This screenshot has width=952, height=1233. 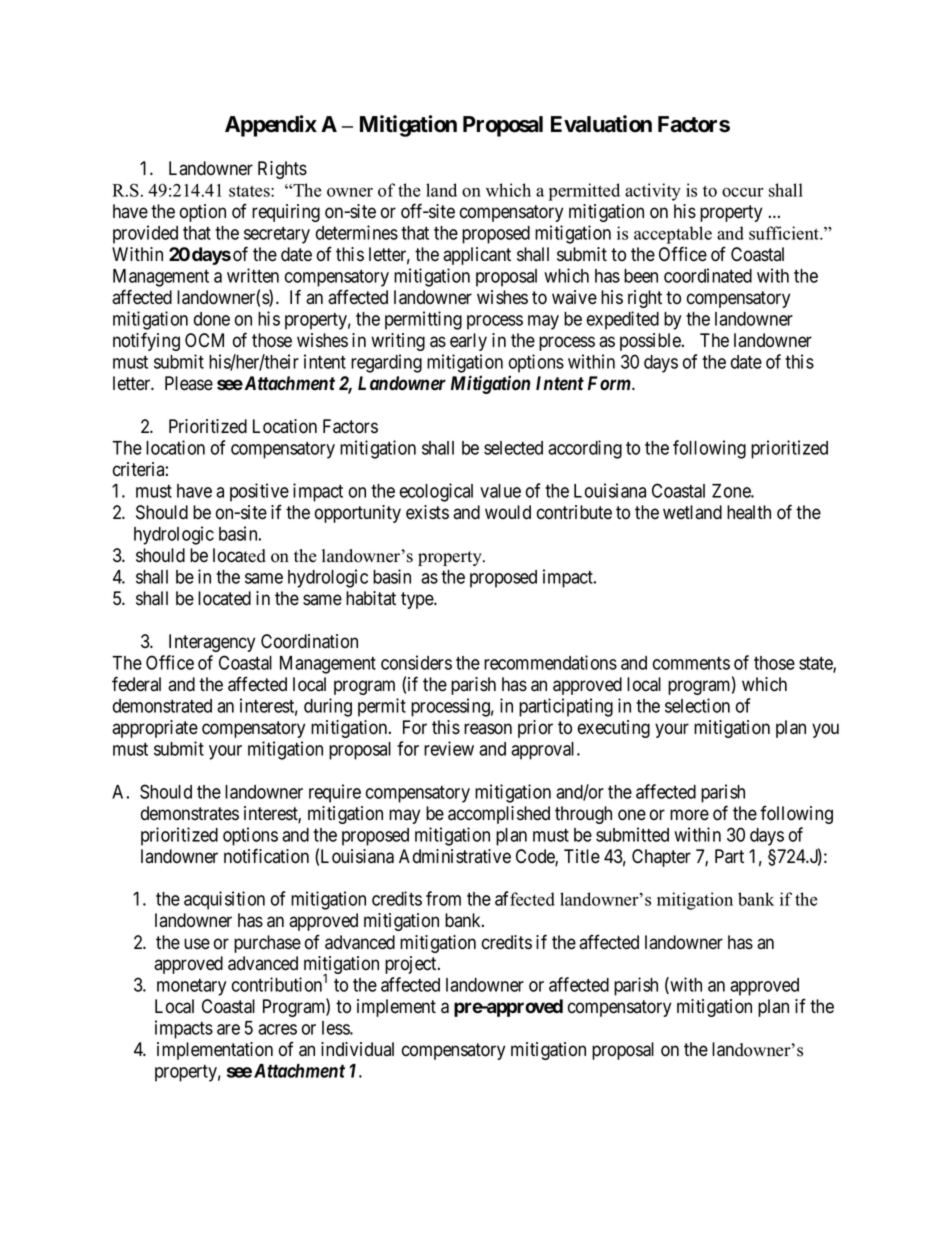 What do you see at coordinates (418, 600) in the screenshot?
I see `type` at bounding box center [418, 600].
